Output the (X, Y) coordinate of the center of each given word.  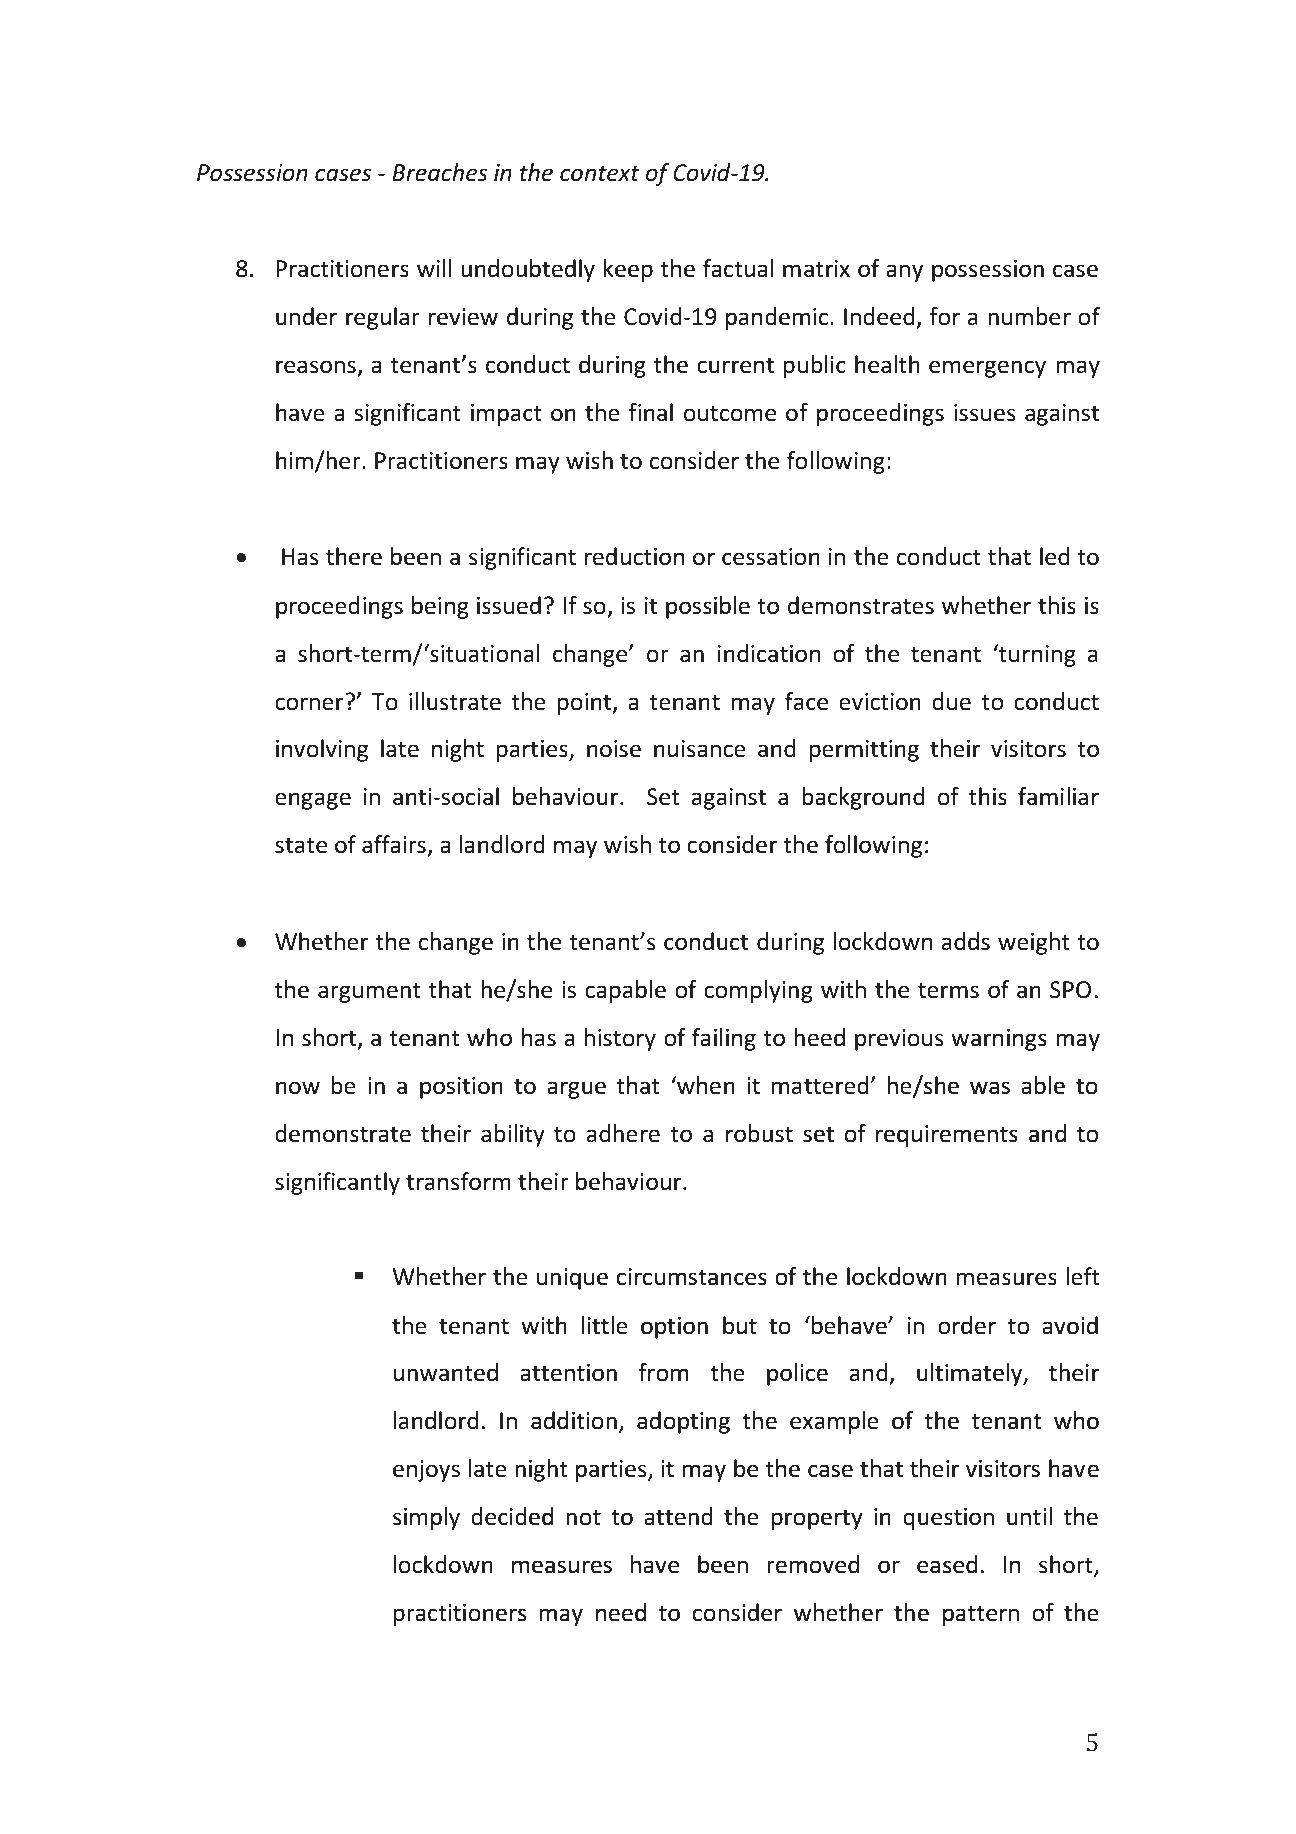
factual (738, 268)
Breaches (439, 172)
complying (758, 991)
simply (426, 1518)
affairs (394, 844)
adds (966, 941)
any (904, 273)
